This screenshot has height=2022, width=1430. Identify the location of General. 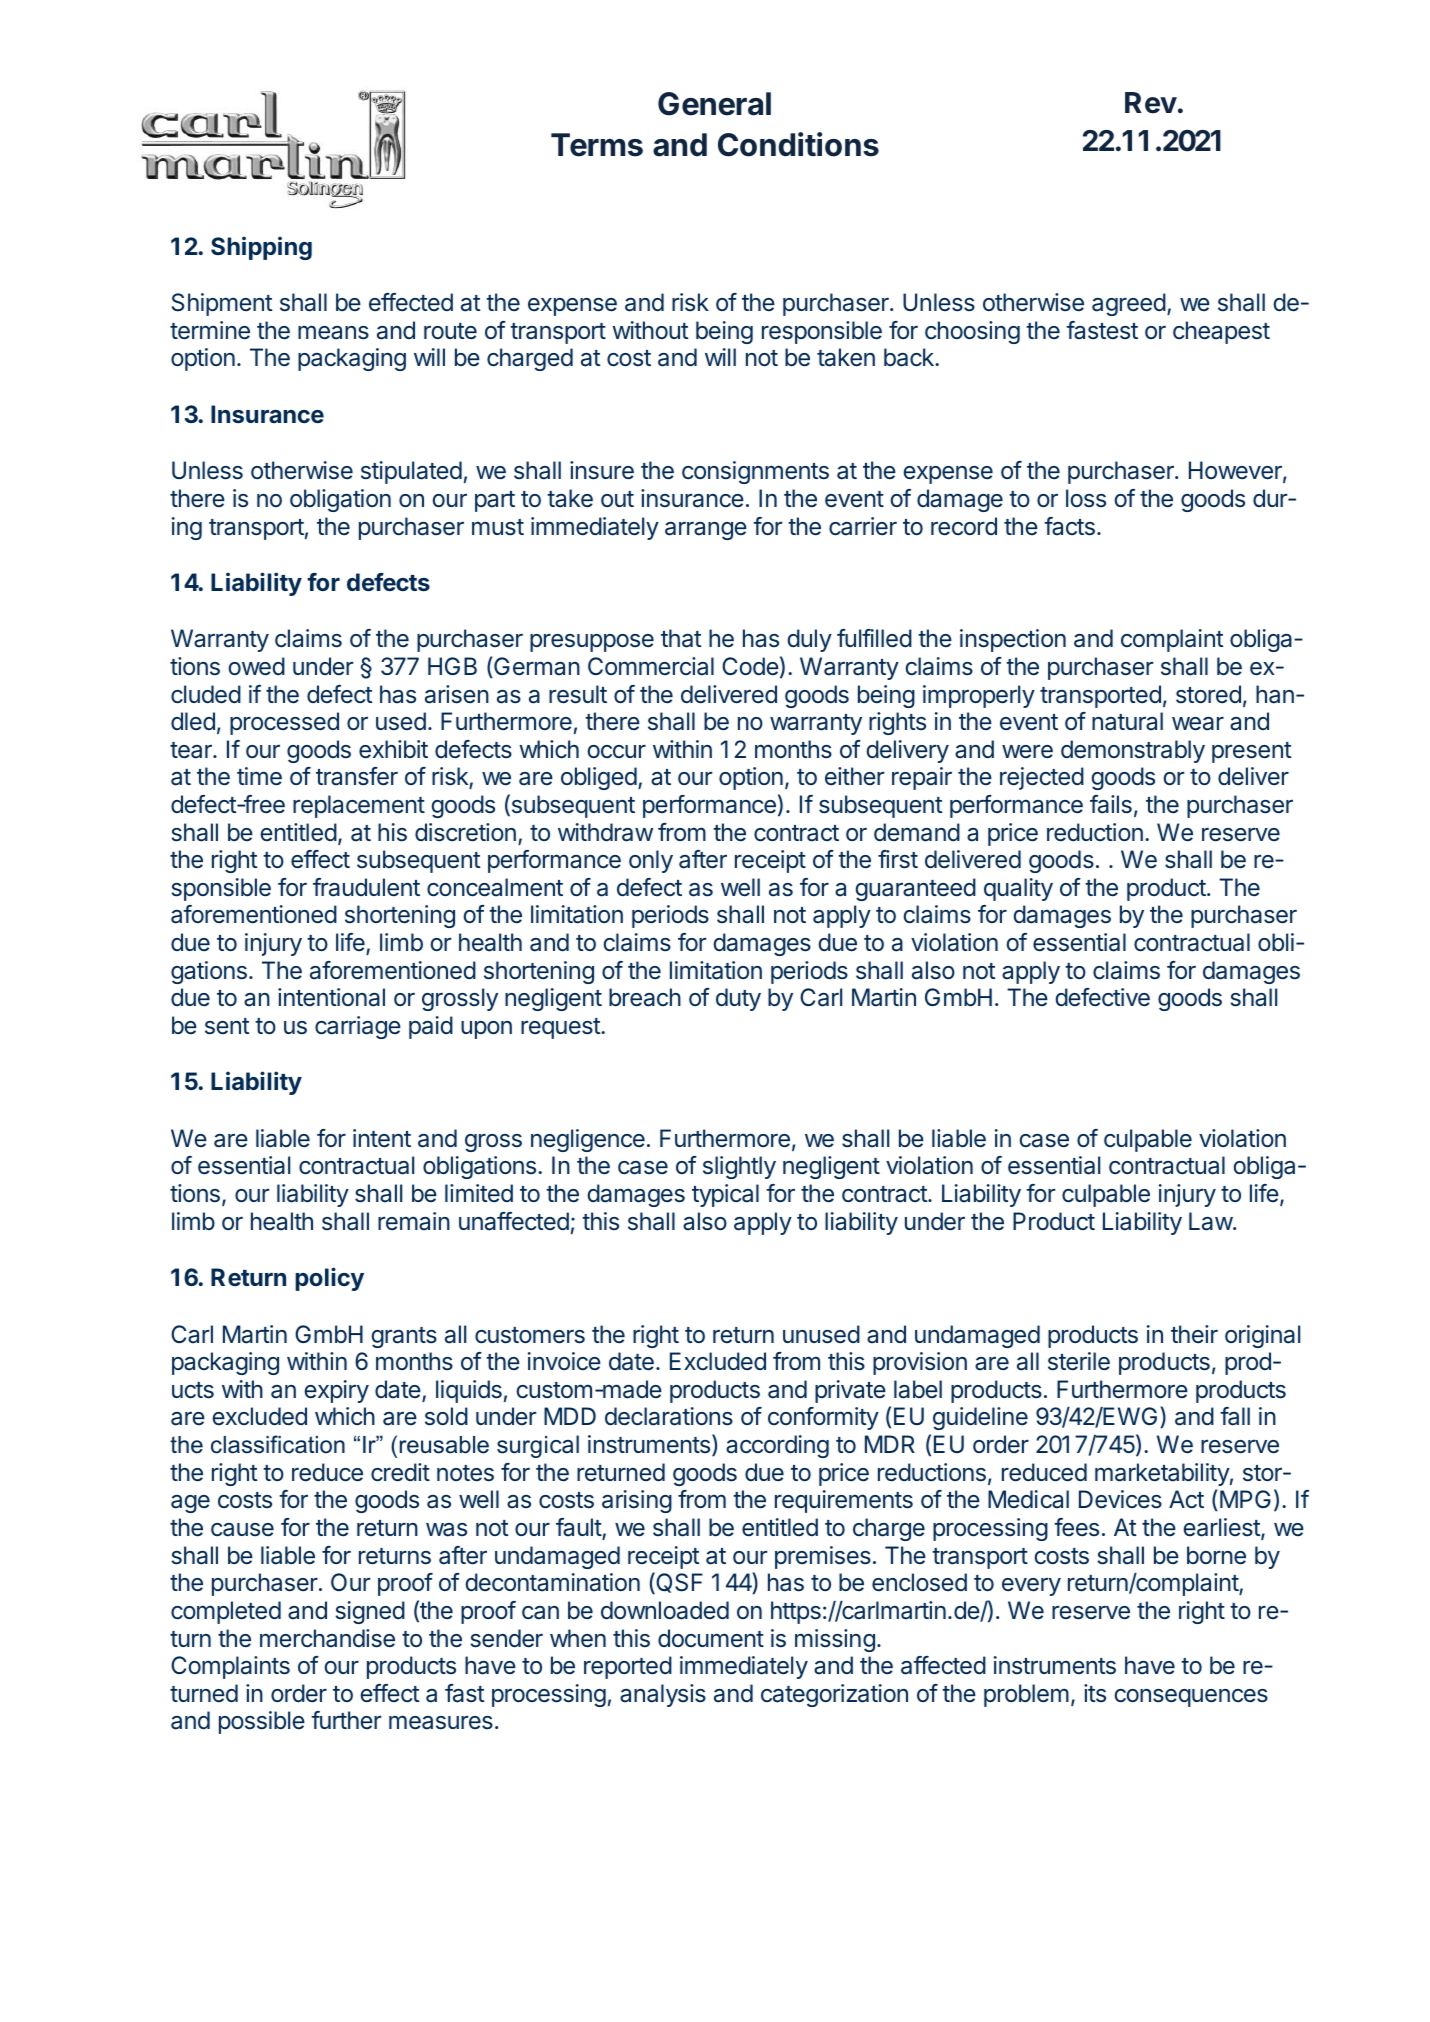
(714, 104).
